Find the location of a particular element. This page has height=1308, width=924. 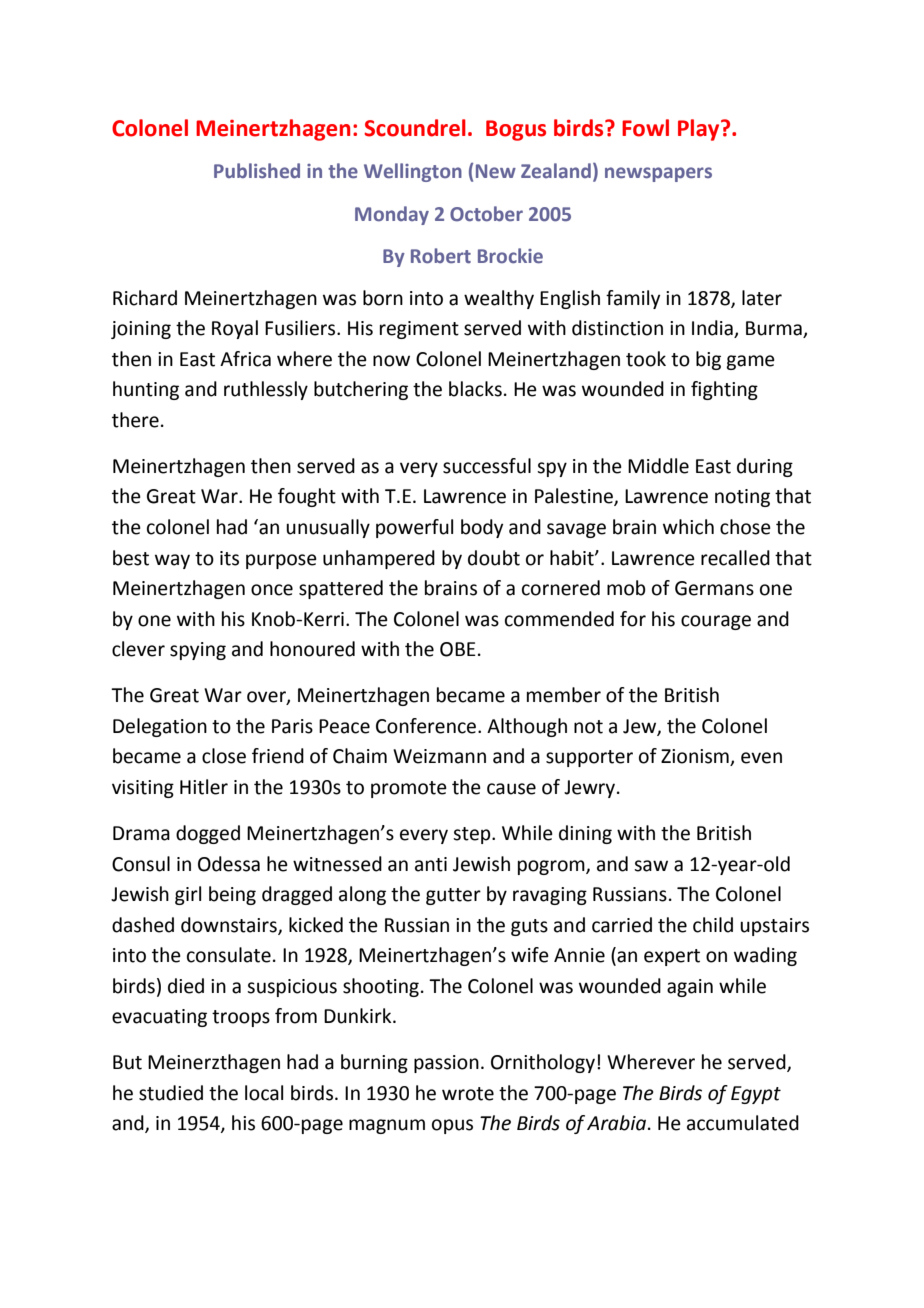

Conference is located at coordinates (426, 726).
